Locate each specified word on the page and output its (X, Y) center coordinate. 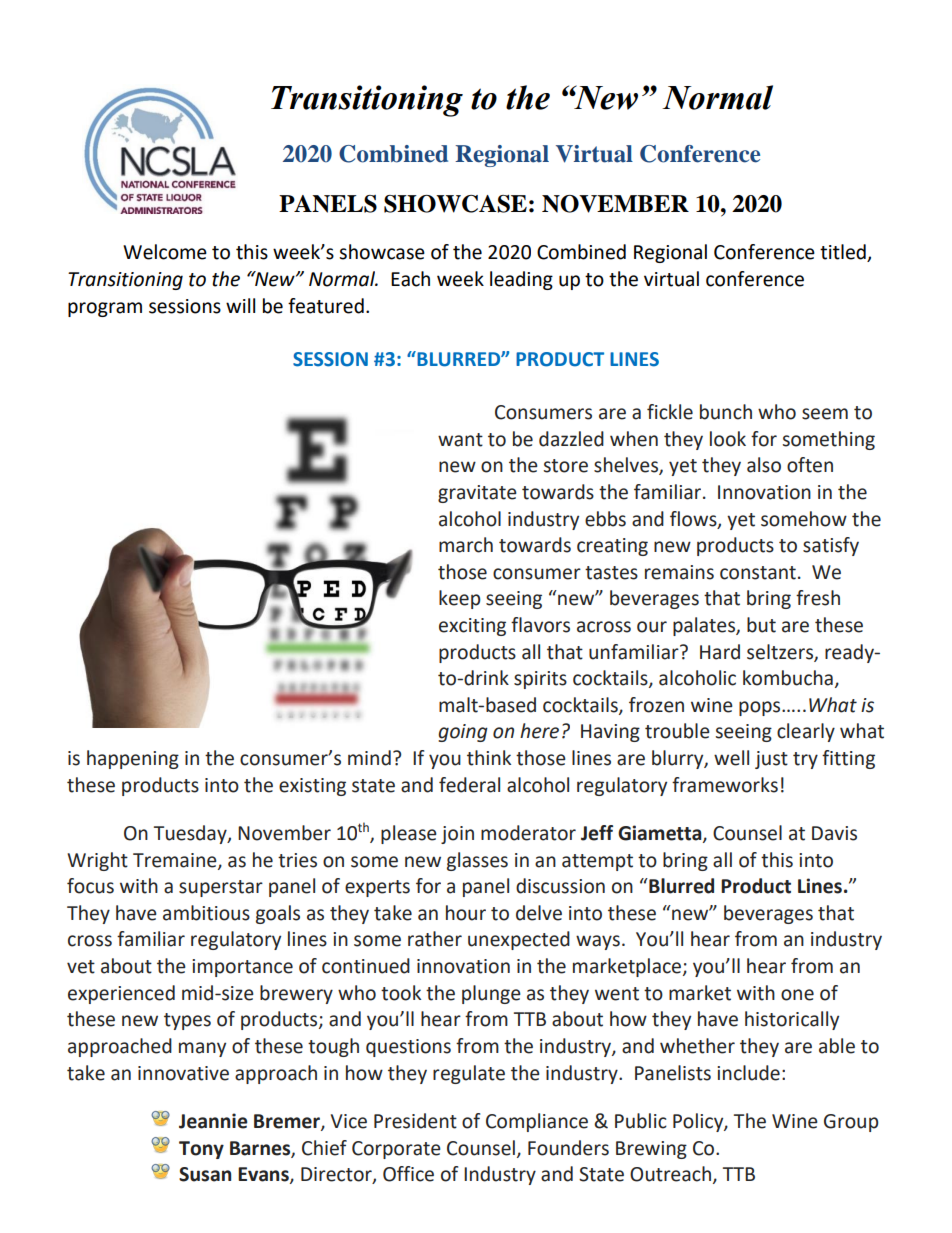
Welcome (165, 252)
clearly (806, 732)
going (463, 733)
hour (466, 913)
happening (133, 759)
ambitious (206, 913)
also (764, 465)
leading (521, 280)
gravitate (477, 494)
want (460, 440)
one (797, 995)
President (415, 1121)
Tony (201, 1150)
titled (844, 253)
